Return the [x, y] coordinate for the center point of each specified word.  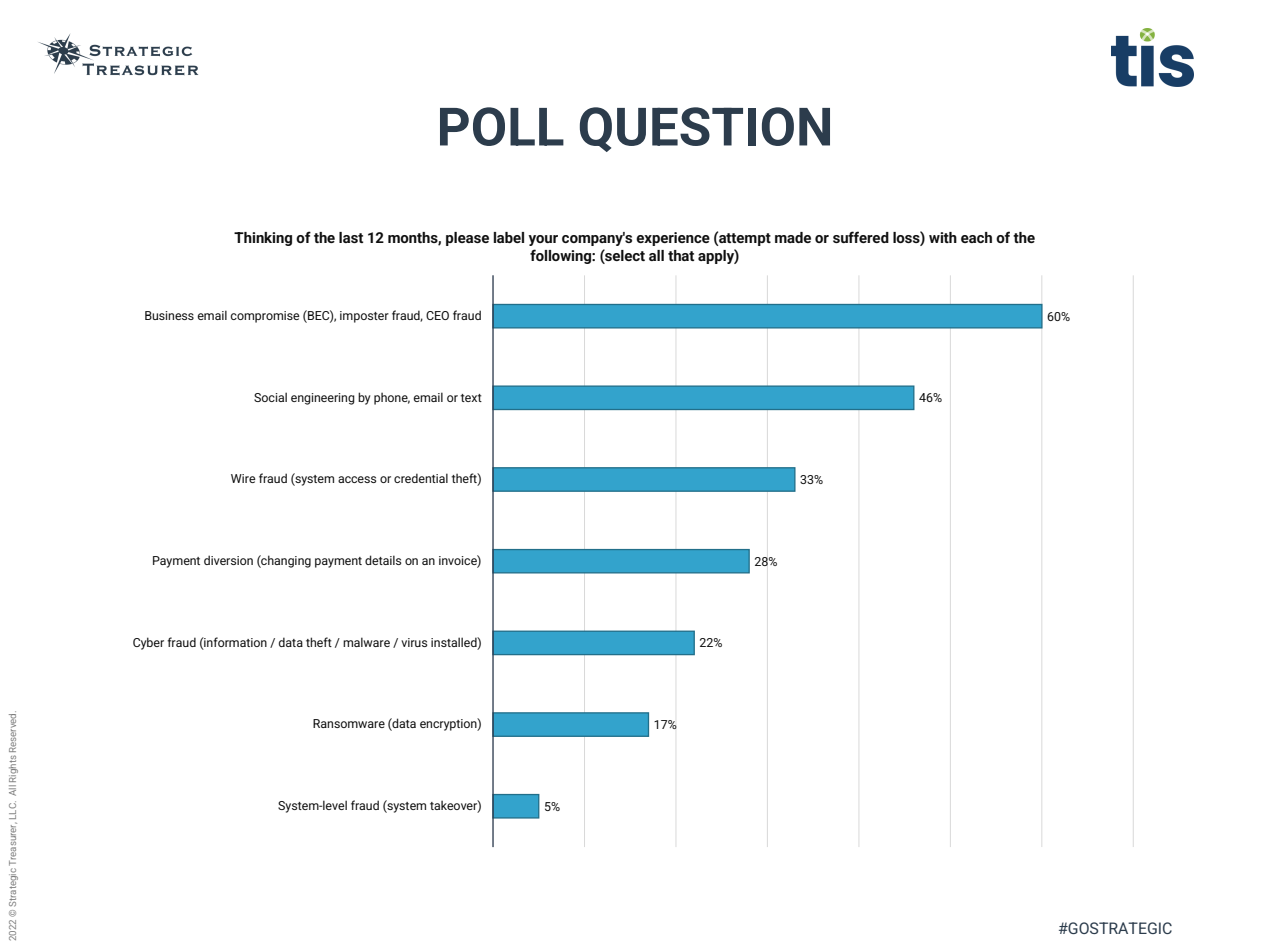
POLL [502, 126]
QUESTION [705, 129]
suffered [861, 237]
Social [270, 397]
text [471, 398]
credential [421, 478]
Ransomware [349, 723]
